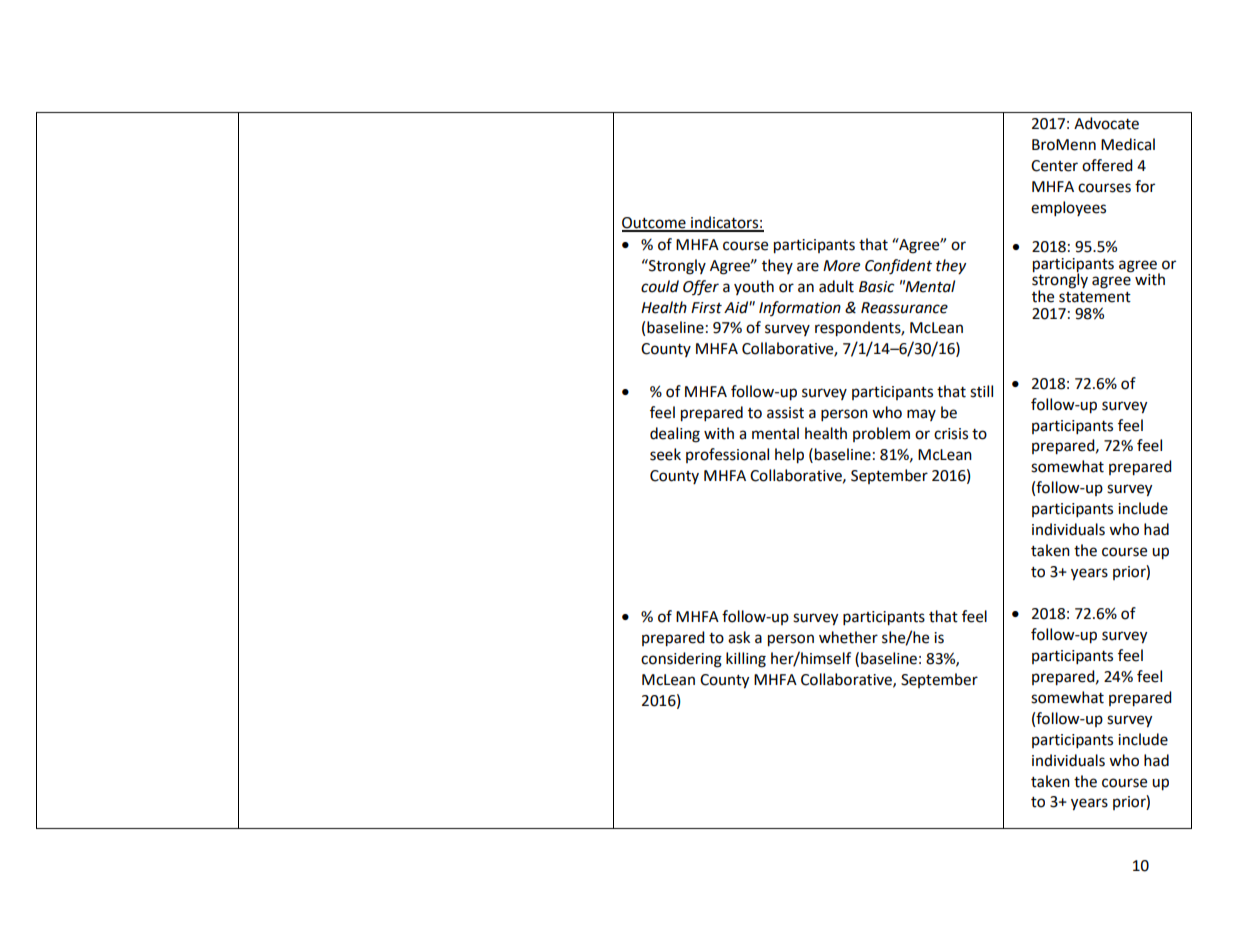 The image size is (1233, 952). Describe the element at coordinates (1106, 123) in the screenshot. I see `Advocate` at that location.
